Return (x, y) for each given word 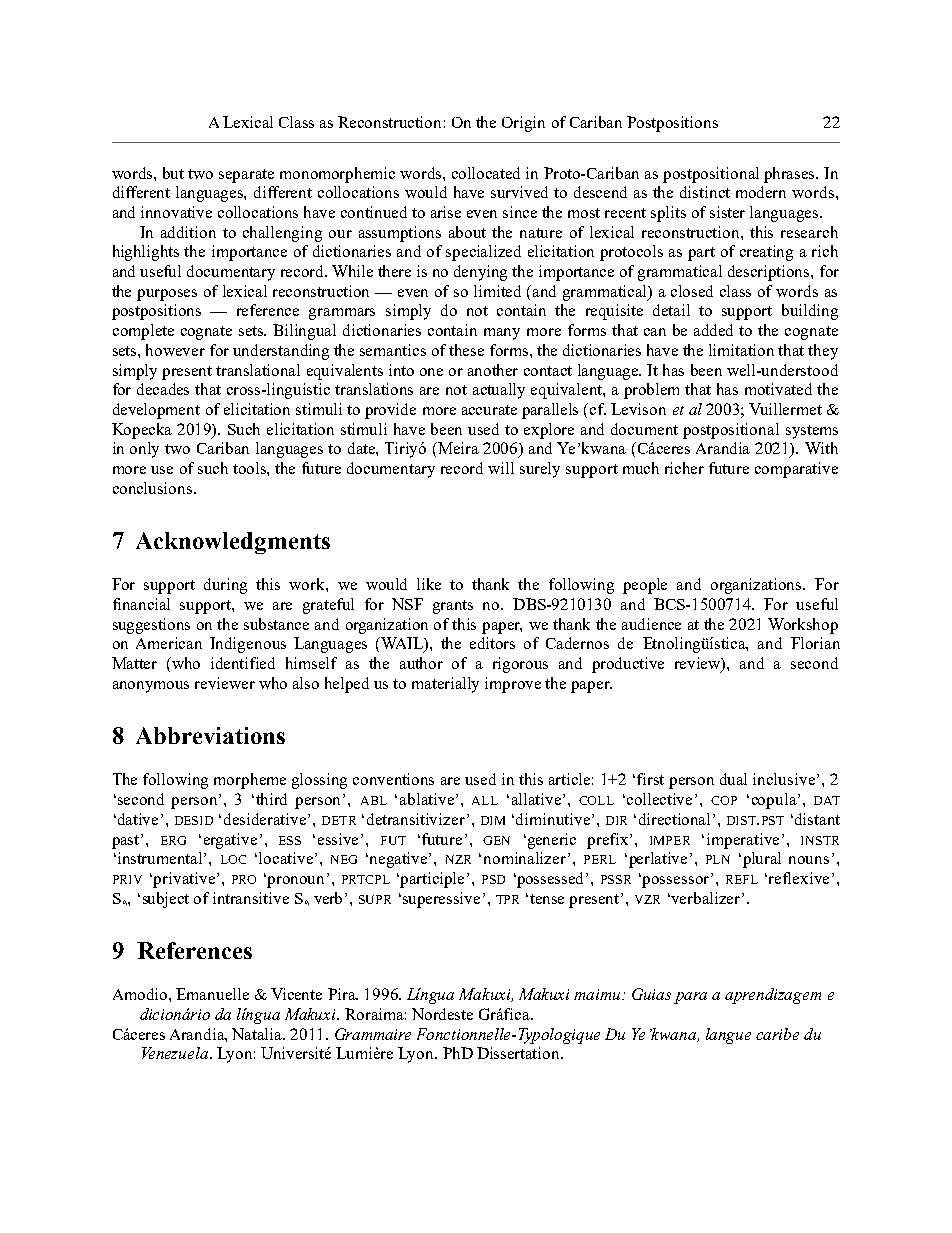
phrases (791, 175)
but (173, 173)
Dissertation (519, 1053)
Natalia (258, 1034)
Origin (523, 124)
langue (728, 1036)
